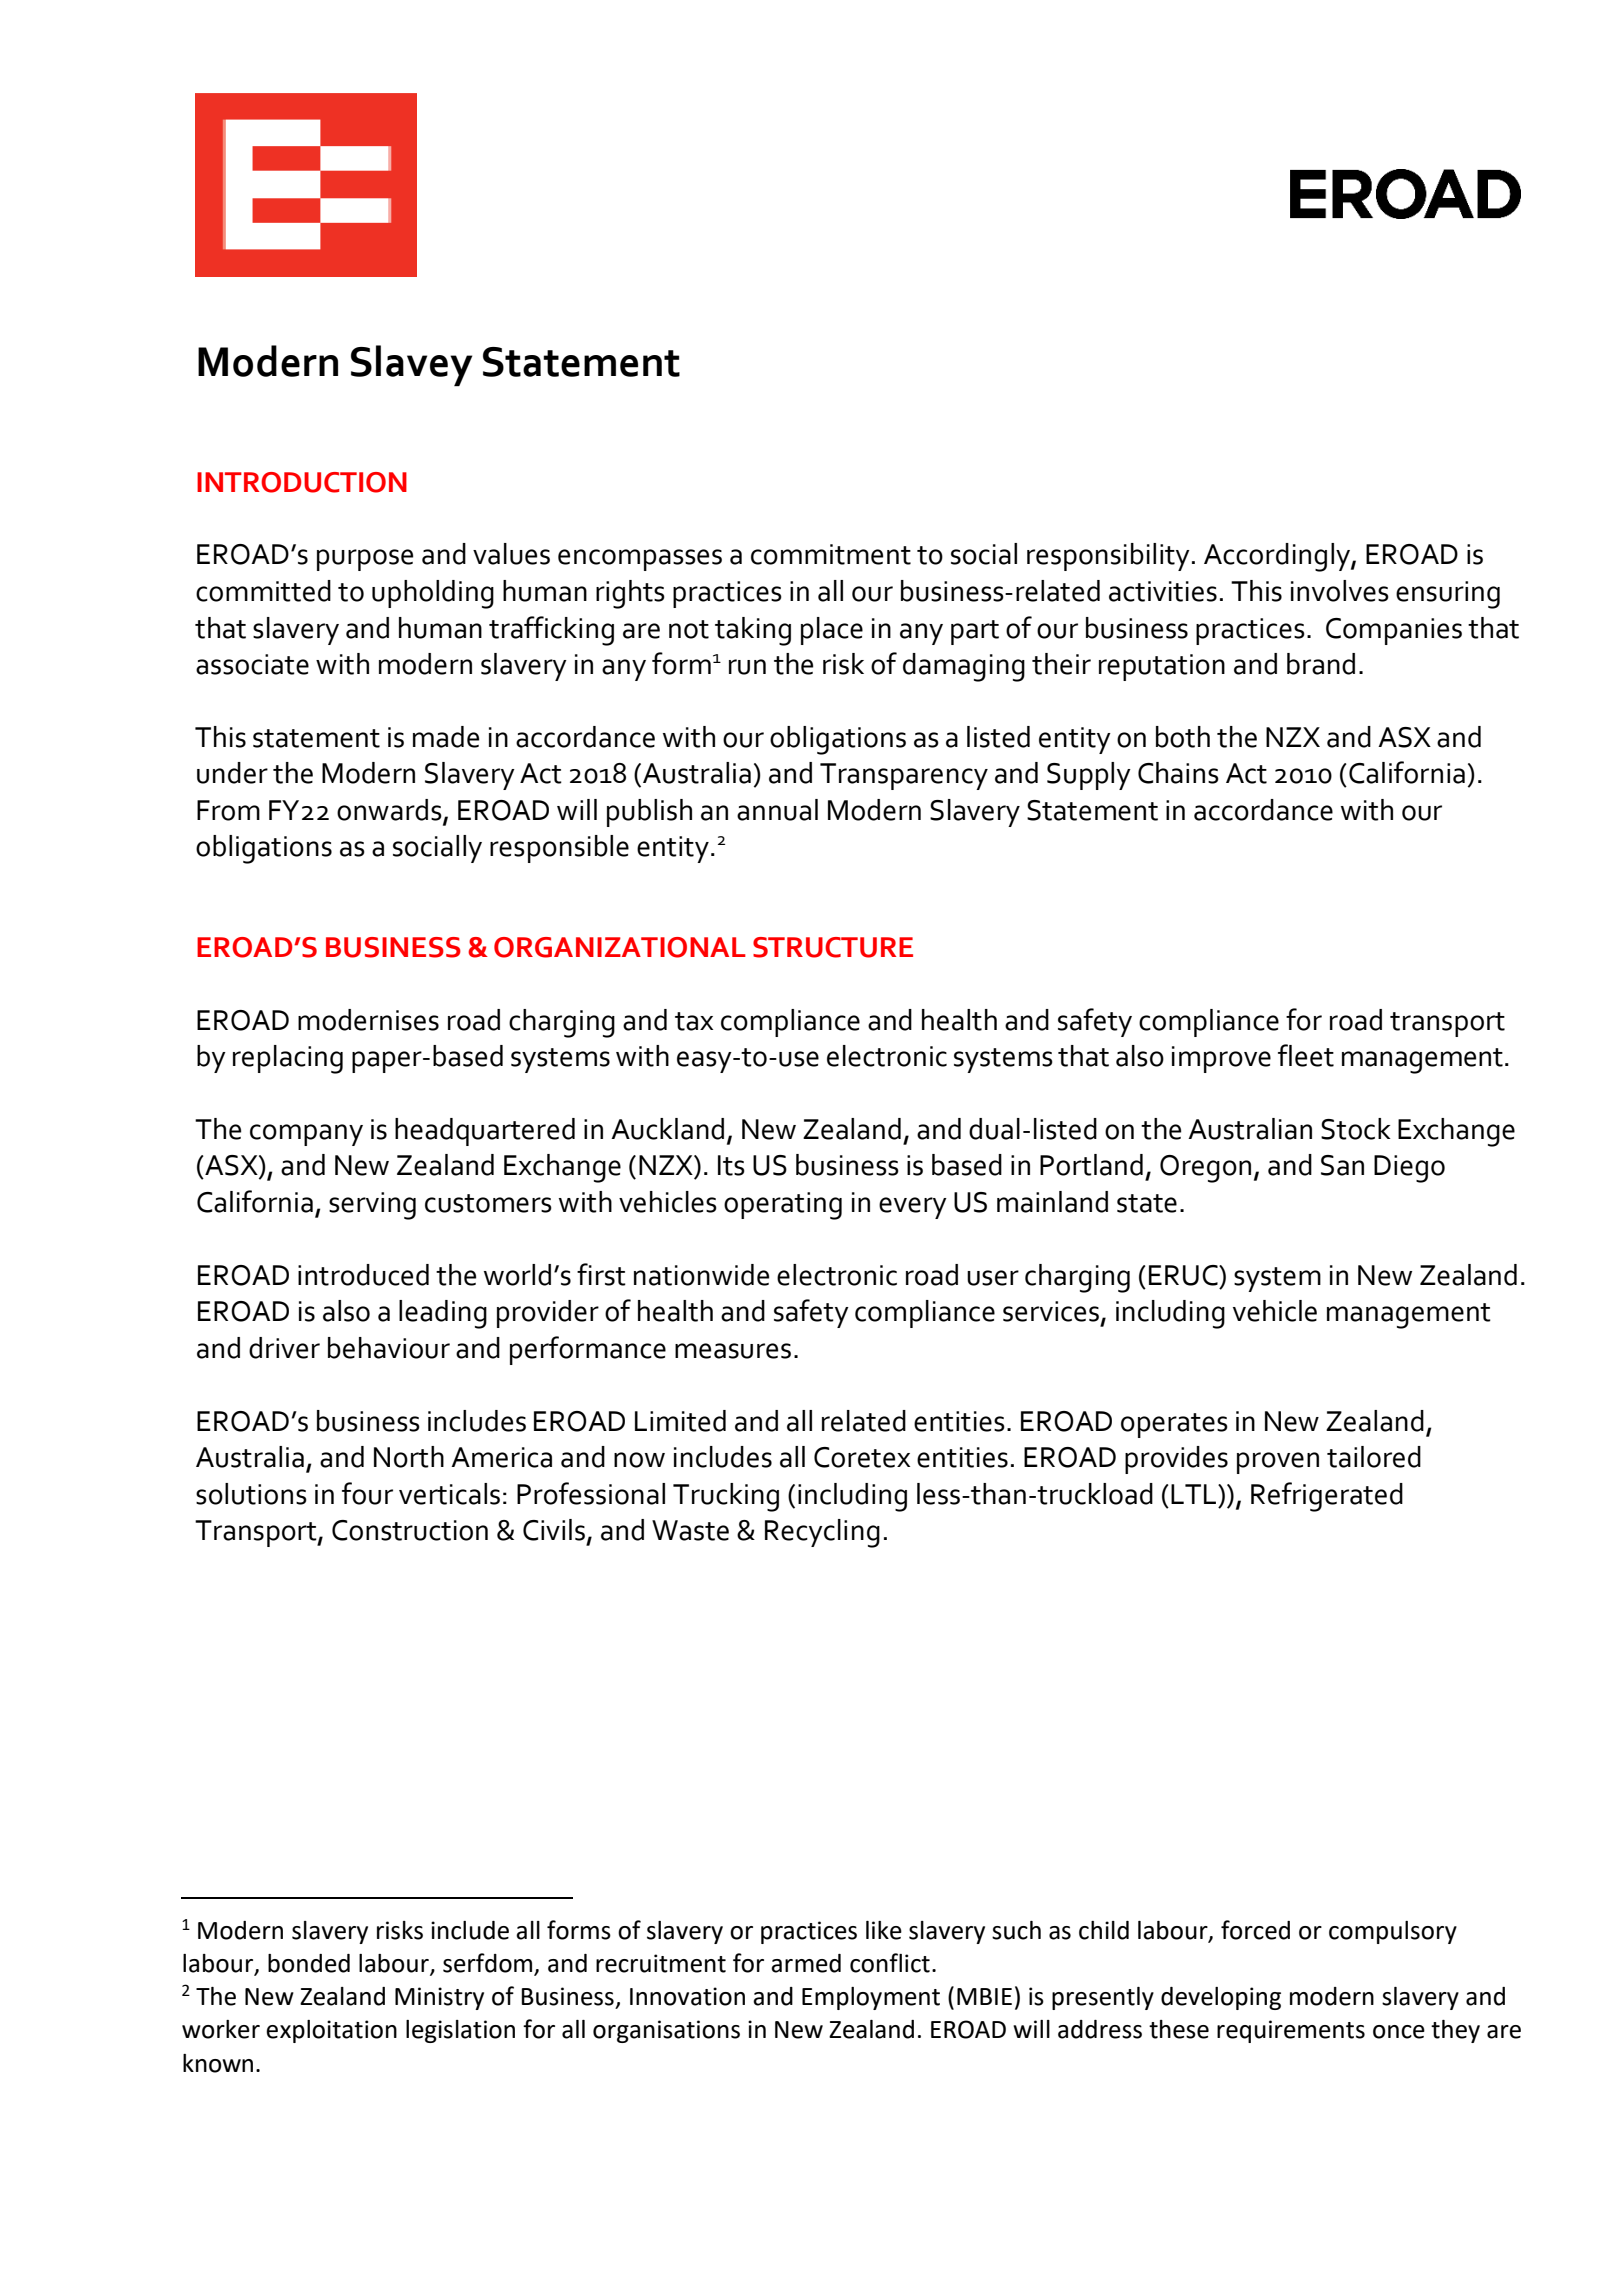  What do you see at coordinates (1306, 1055) in the image?
I see `fleet` at bounding box center [1306, 1055].
